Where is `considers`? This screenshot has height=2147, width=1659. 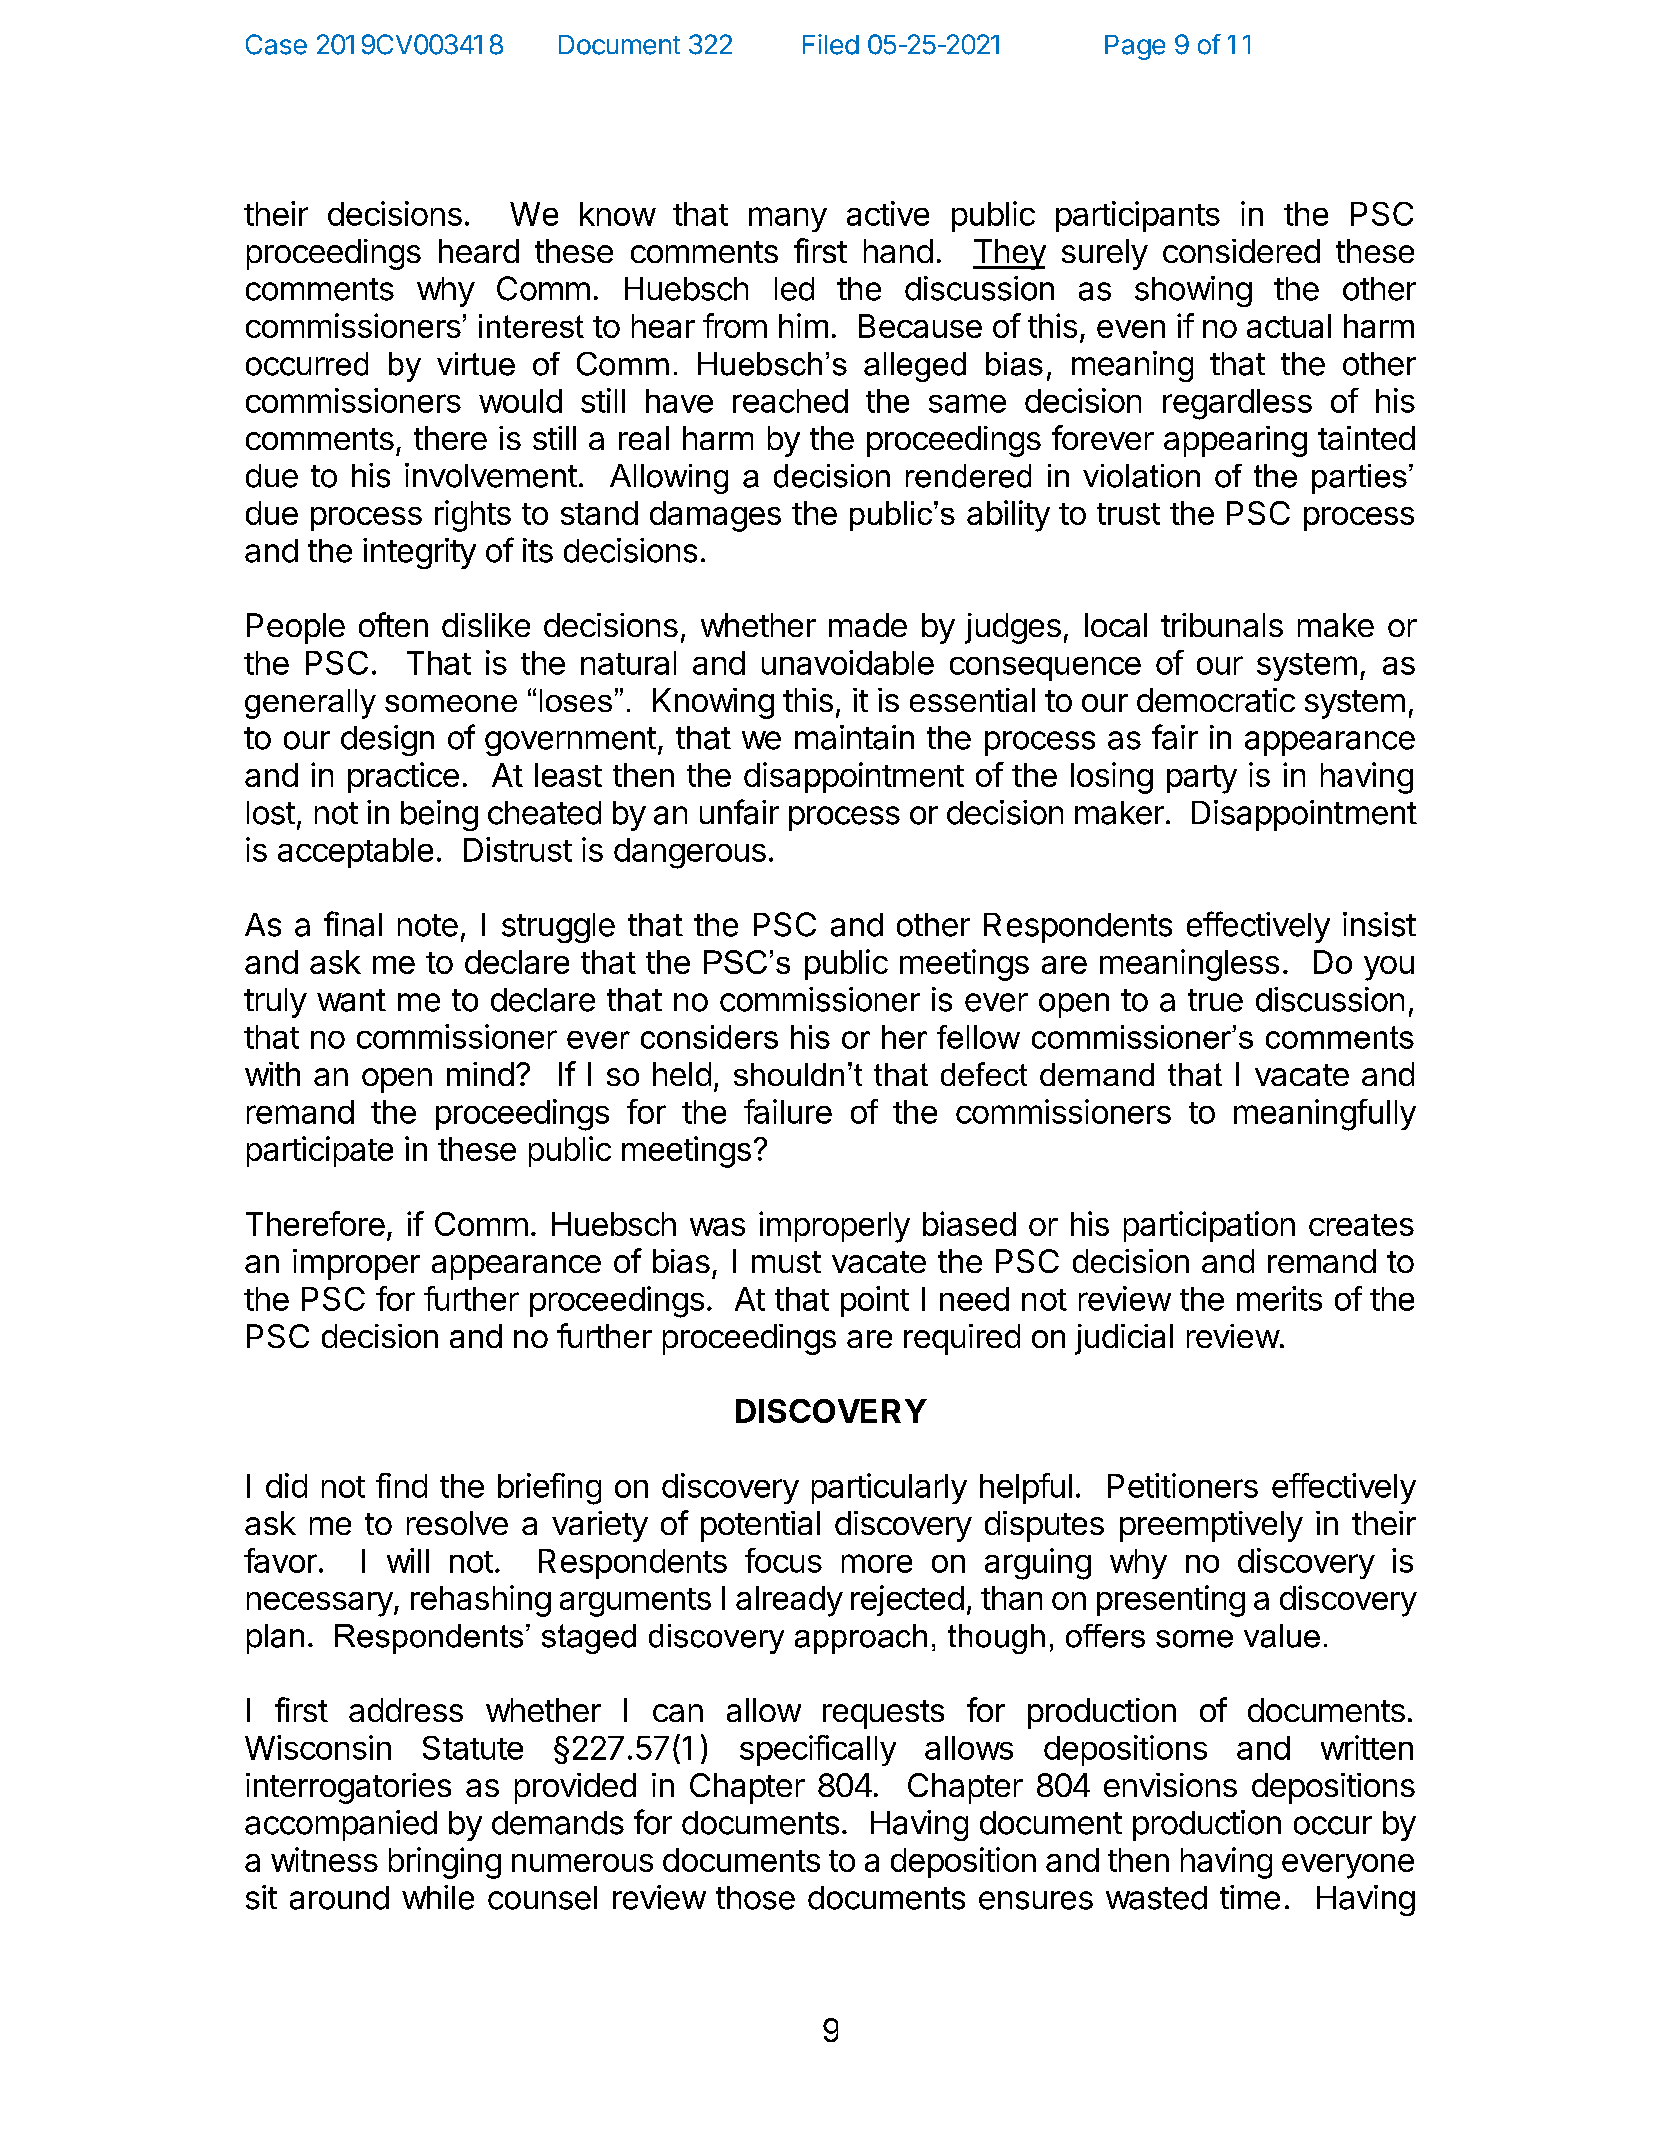
considers is located at coordinates (709, 1037).
